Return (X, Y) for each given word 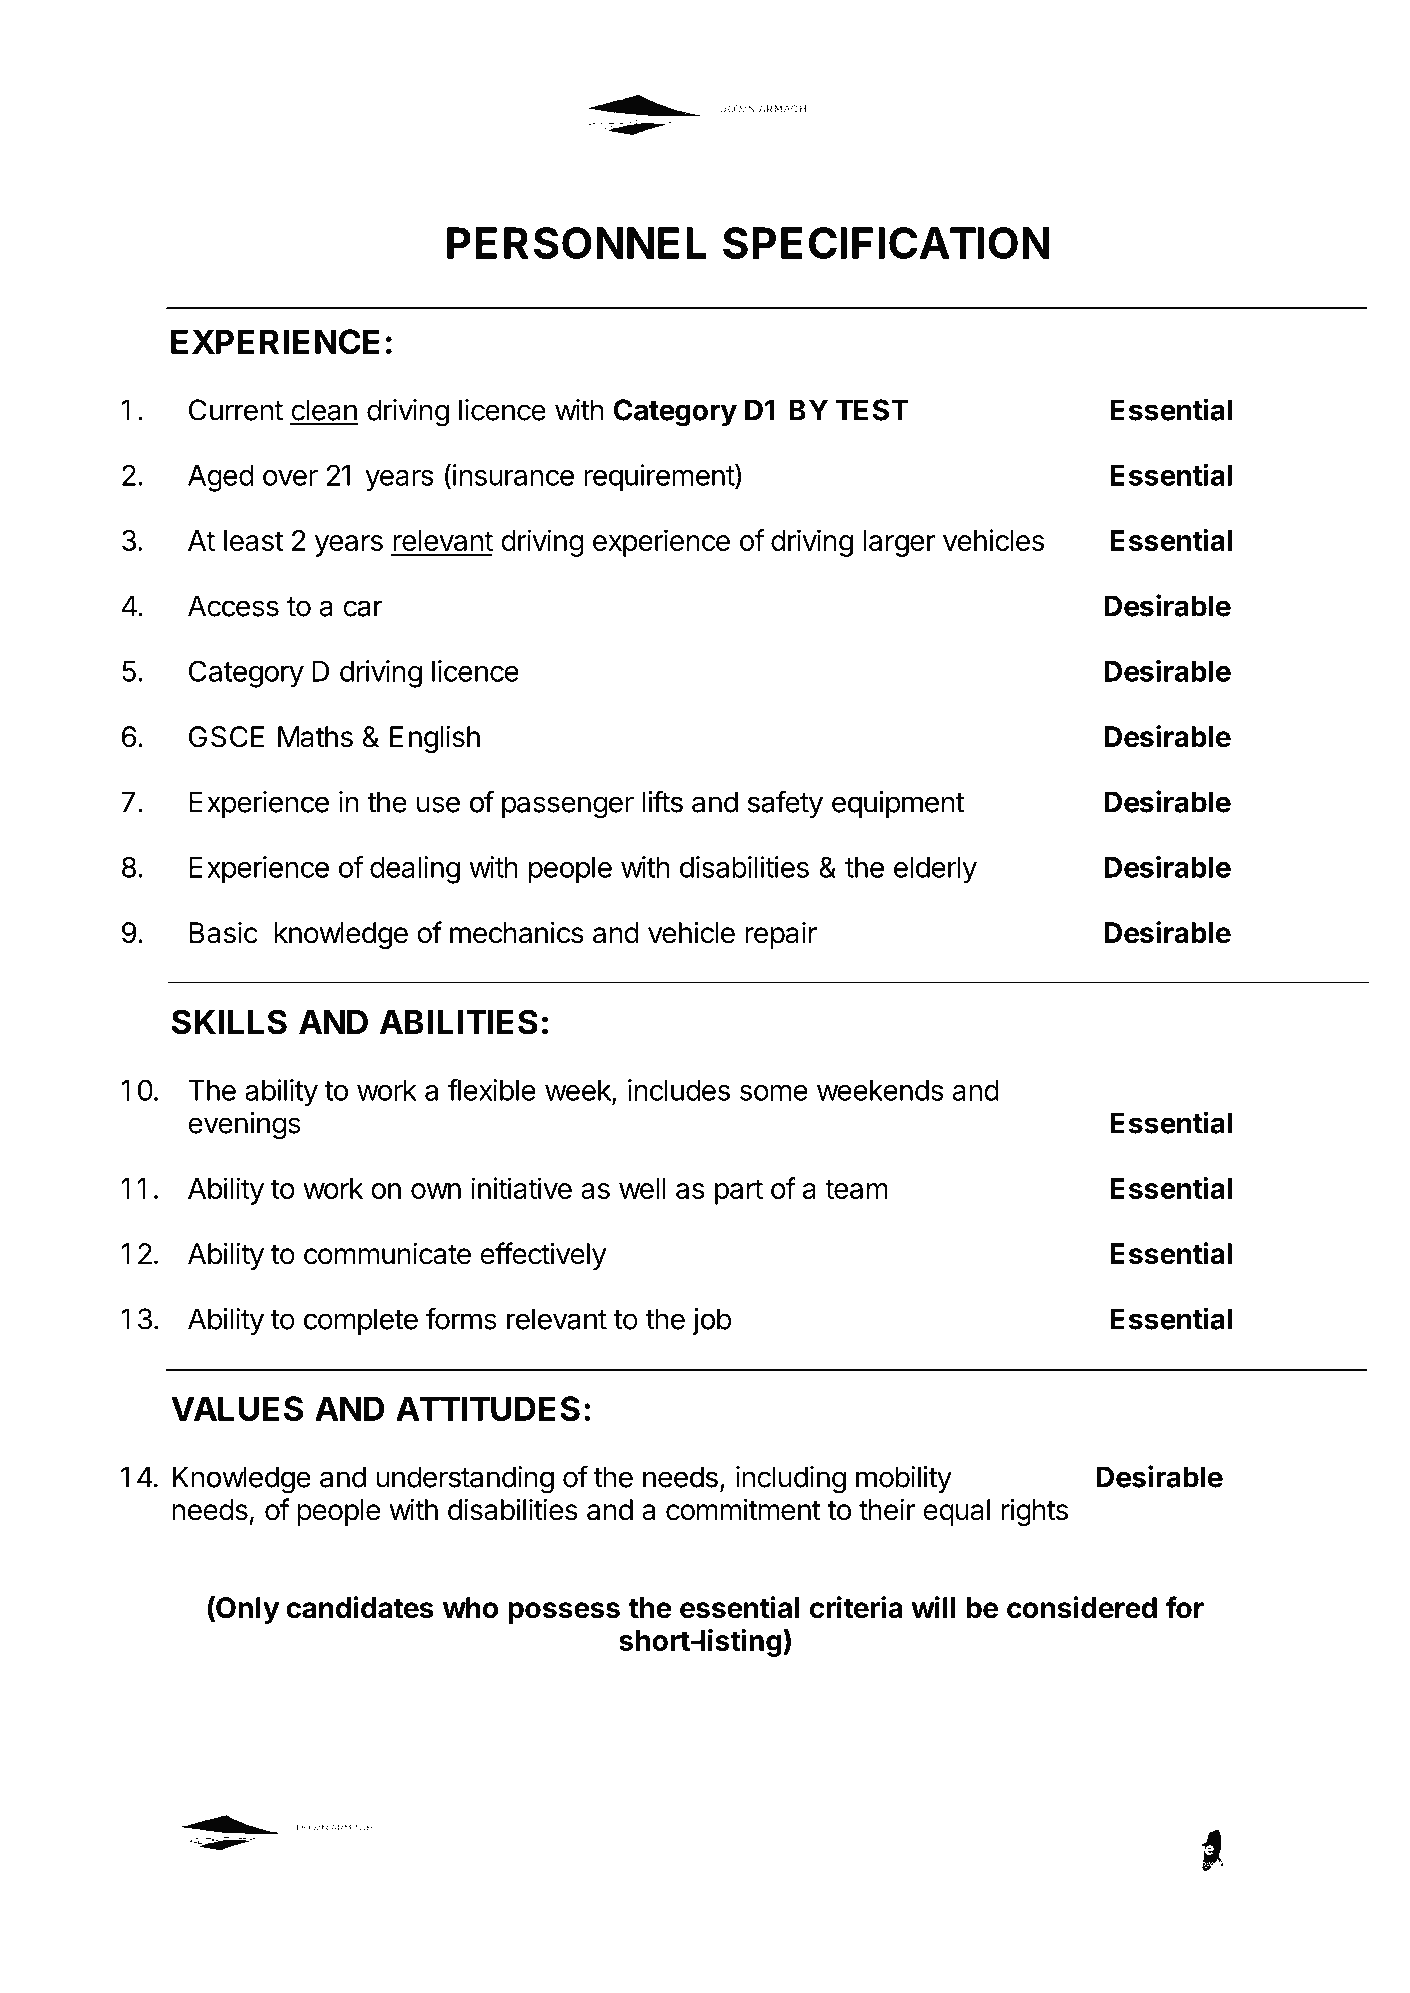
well (642, 1188)
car (363, 608)
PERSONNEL (577, 243)
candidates (360, 1607)
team (856, 1189)
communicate (387, 1253)
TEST (872, 410)
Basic (223, 933)
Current (236, 410)
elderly (935, 870)
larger (899, 543)
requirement (660, 477)
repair (781, 935)
